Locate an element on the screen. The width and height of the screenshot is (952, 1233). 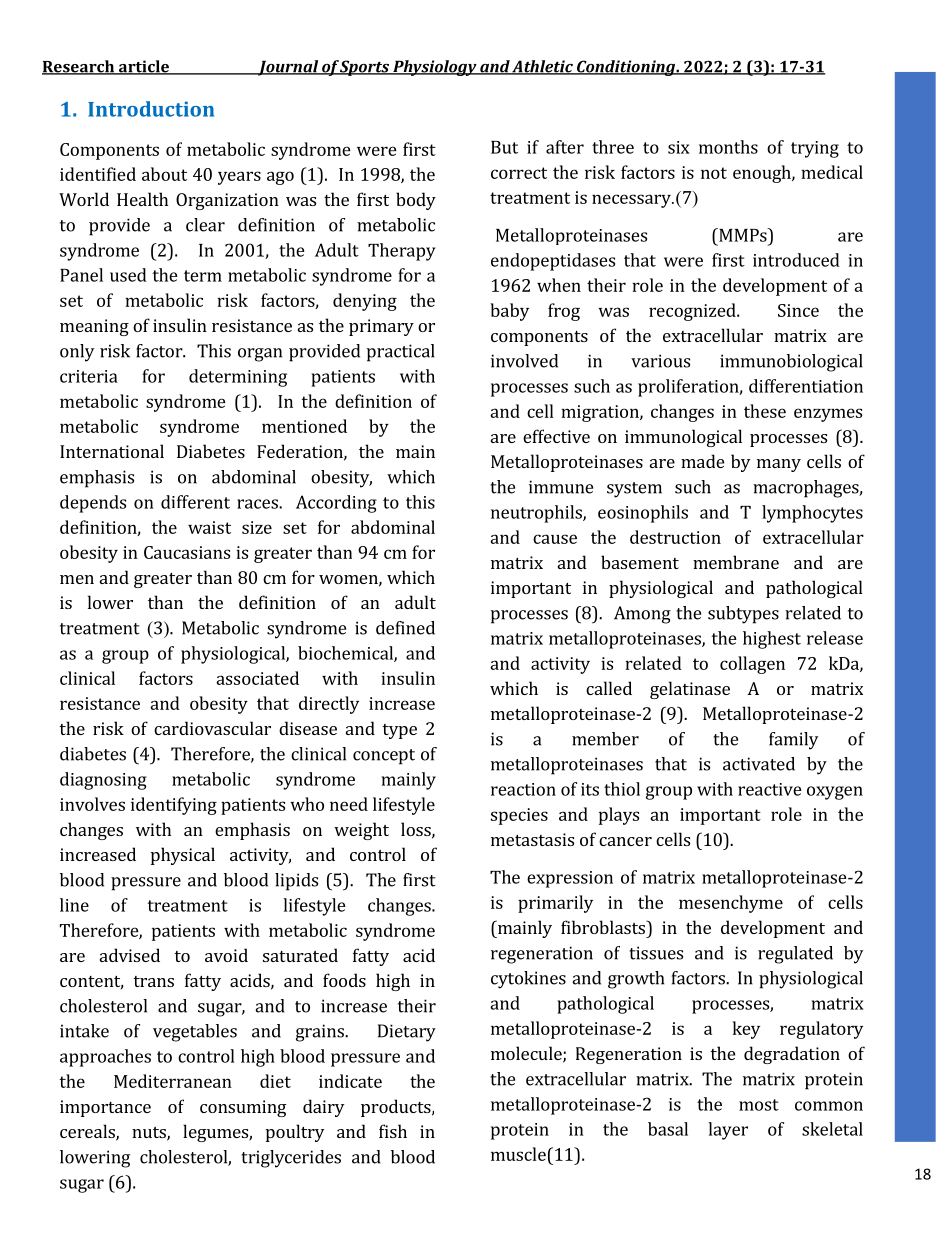
Physiology is located at coordinates (435, 68).
